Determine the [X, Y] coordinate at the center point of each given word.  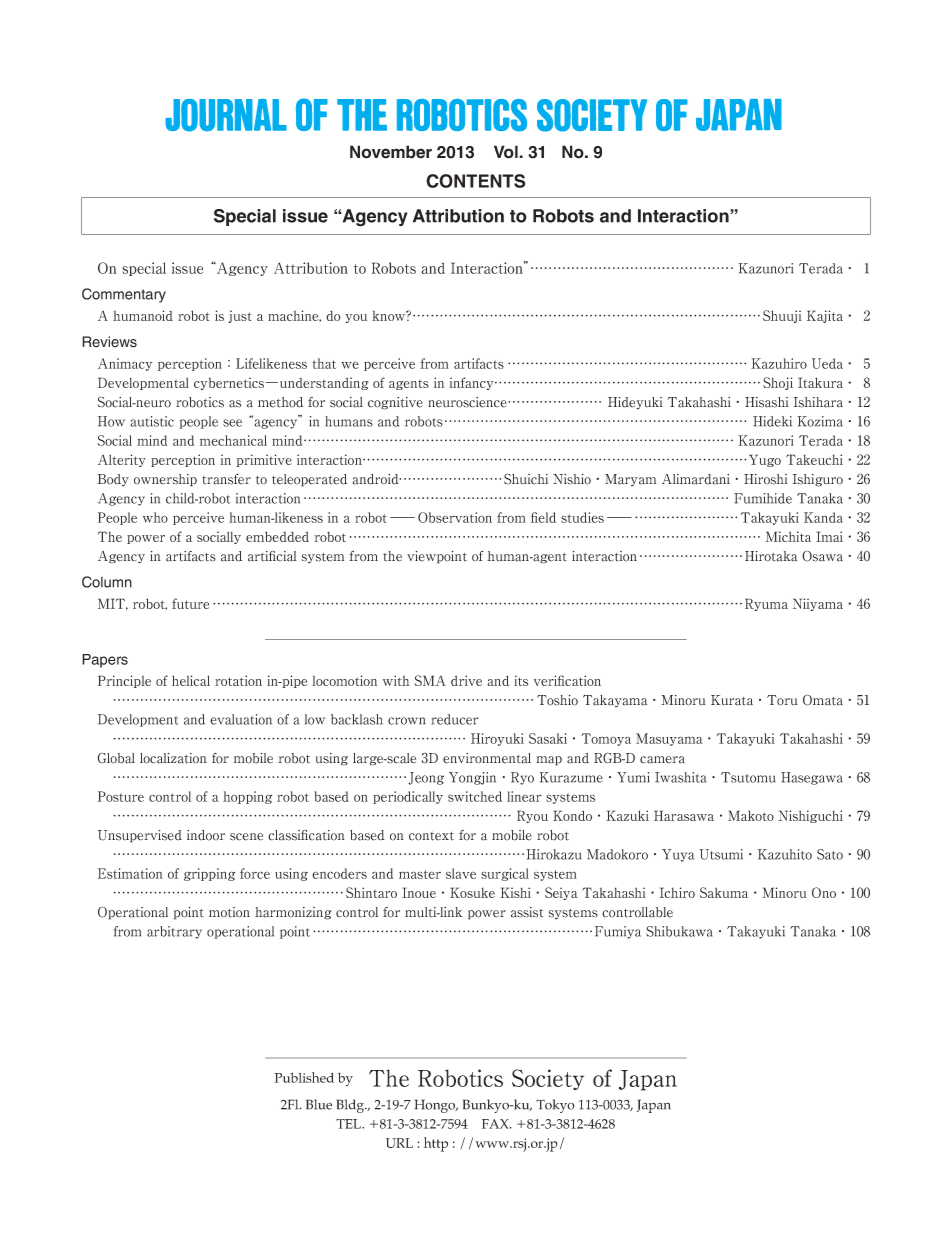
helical [191, 680]
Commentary [124, 295]
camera [662, 760]
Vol [507, 152]
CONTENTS [476, 181]
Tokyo [555, 1106]
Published [304, 1077]
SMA [430, 680]
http [436, 1144]
